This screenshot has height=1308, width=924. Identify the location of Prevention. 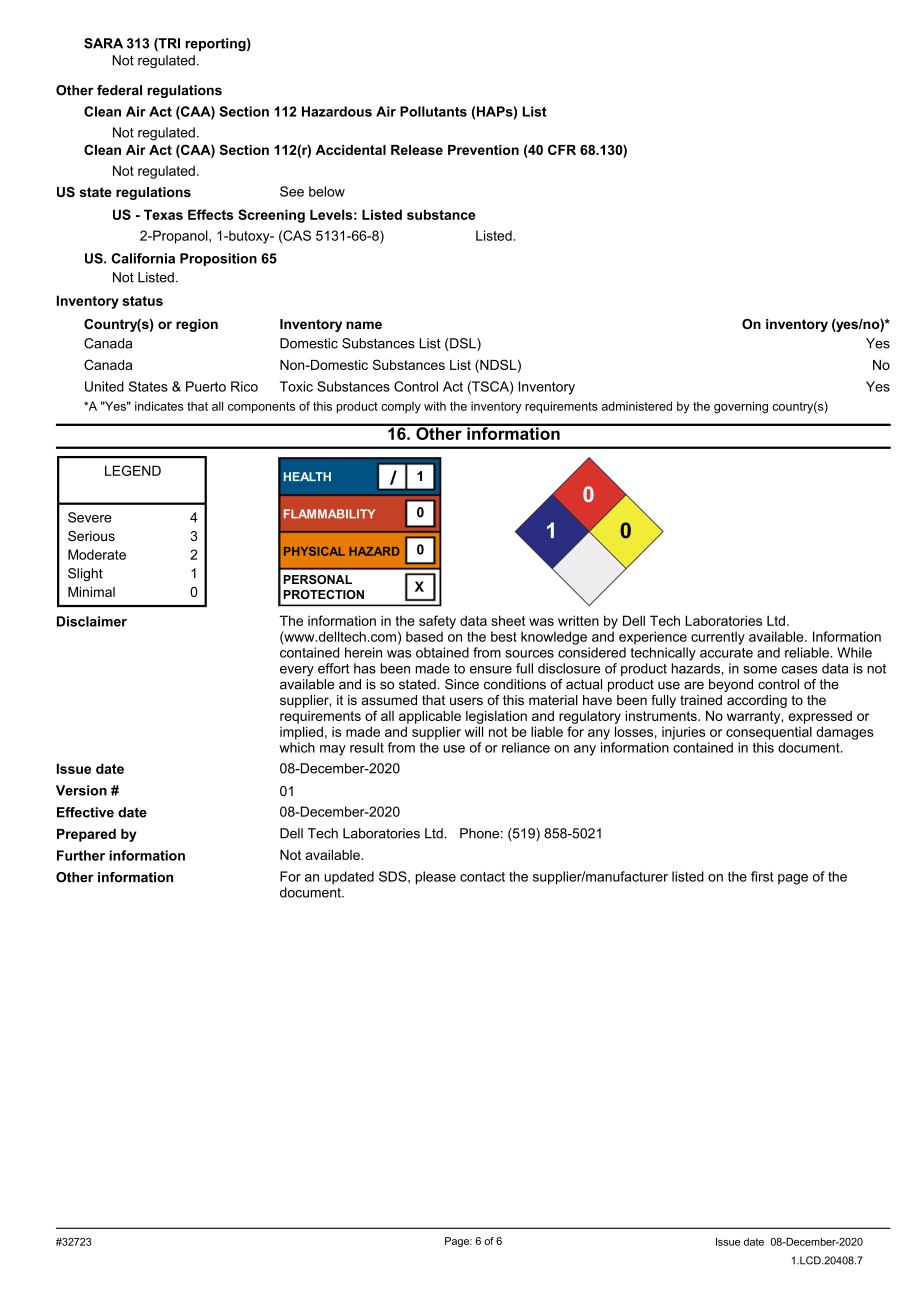
(483, 150).
